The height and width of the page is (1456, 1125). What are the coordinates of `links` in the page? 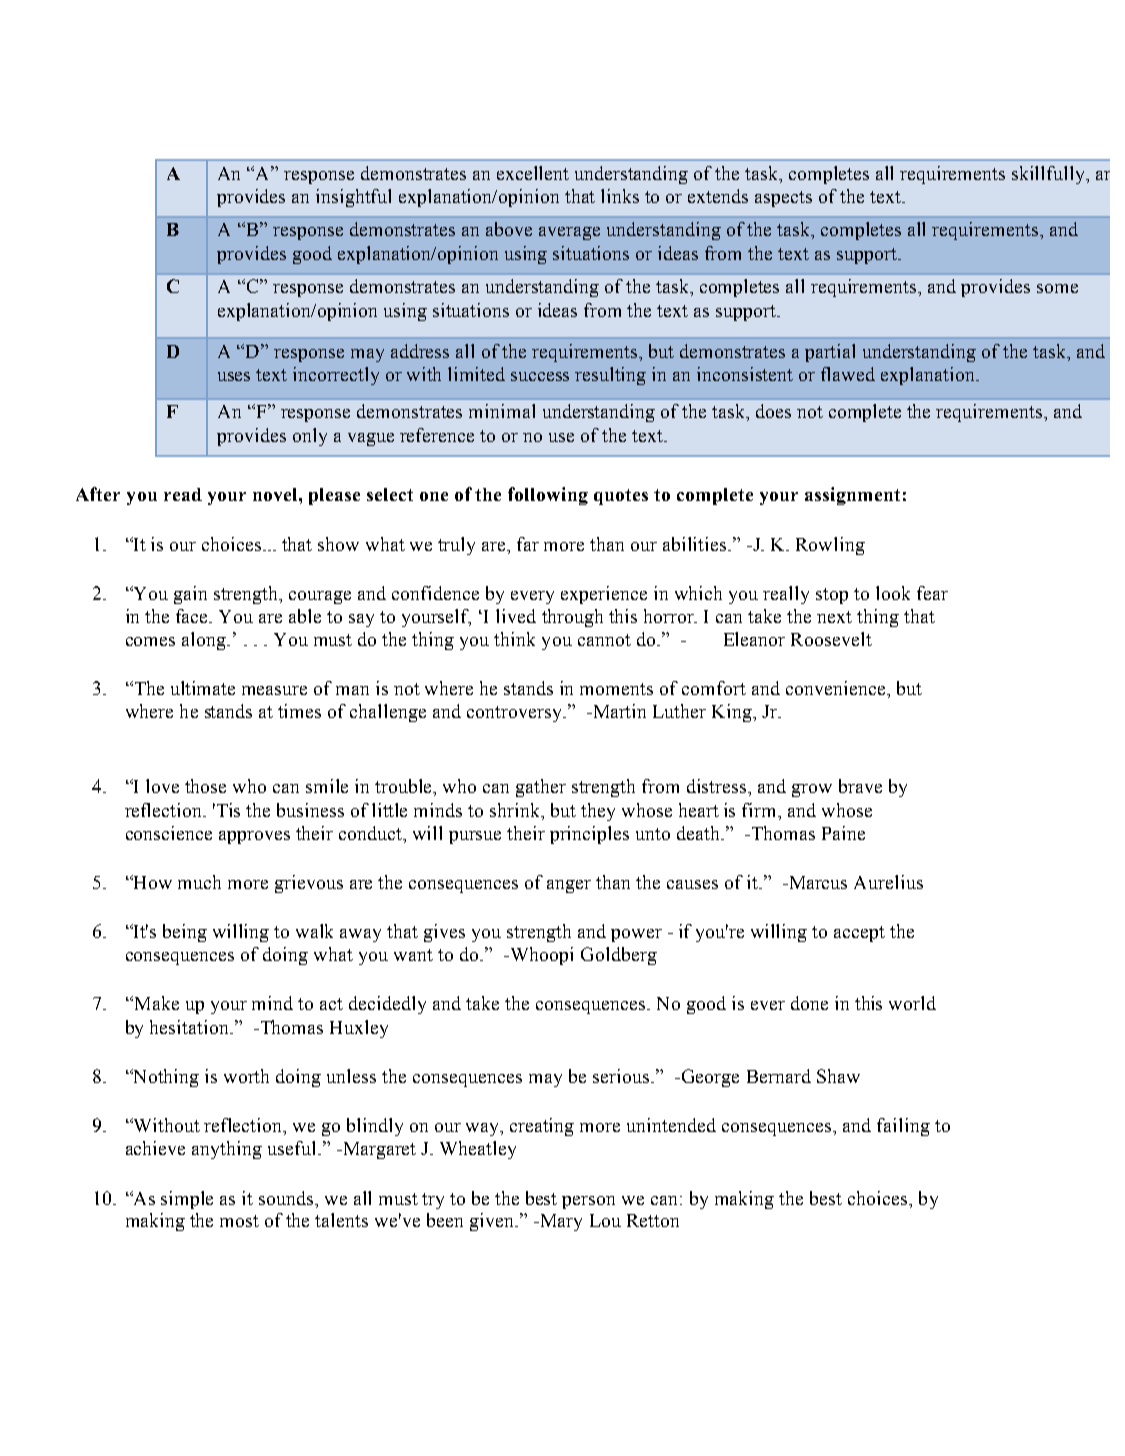 It's located at (620, 196).
